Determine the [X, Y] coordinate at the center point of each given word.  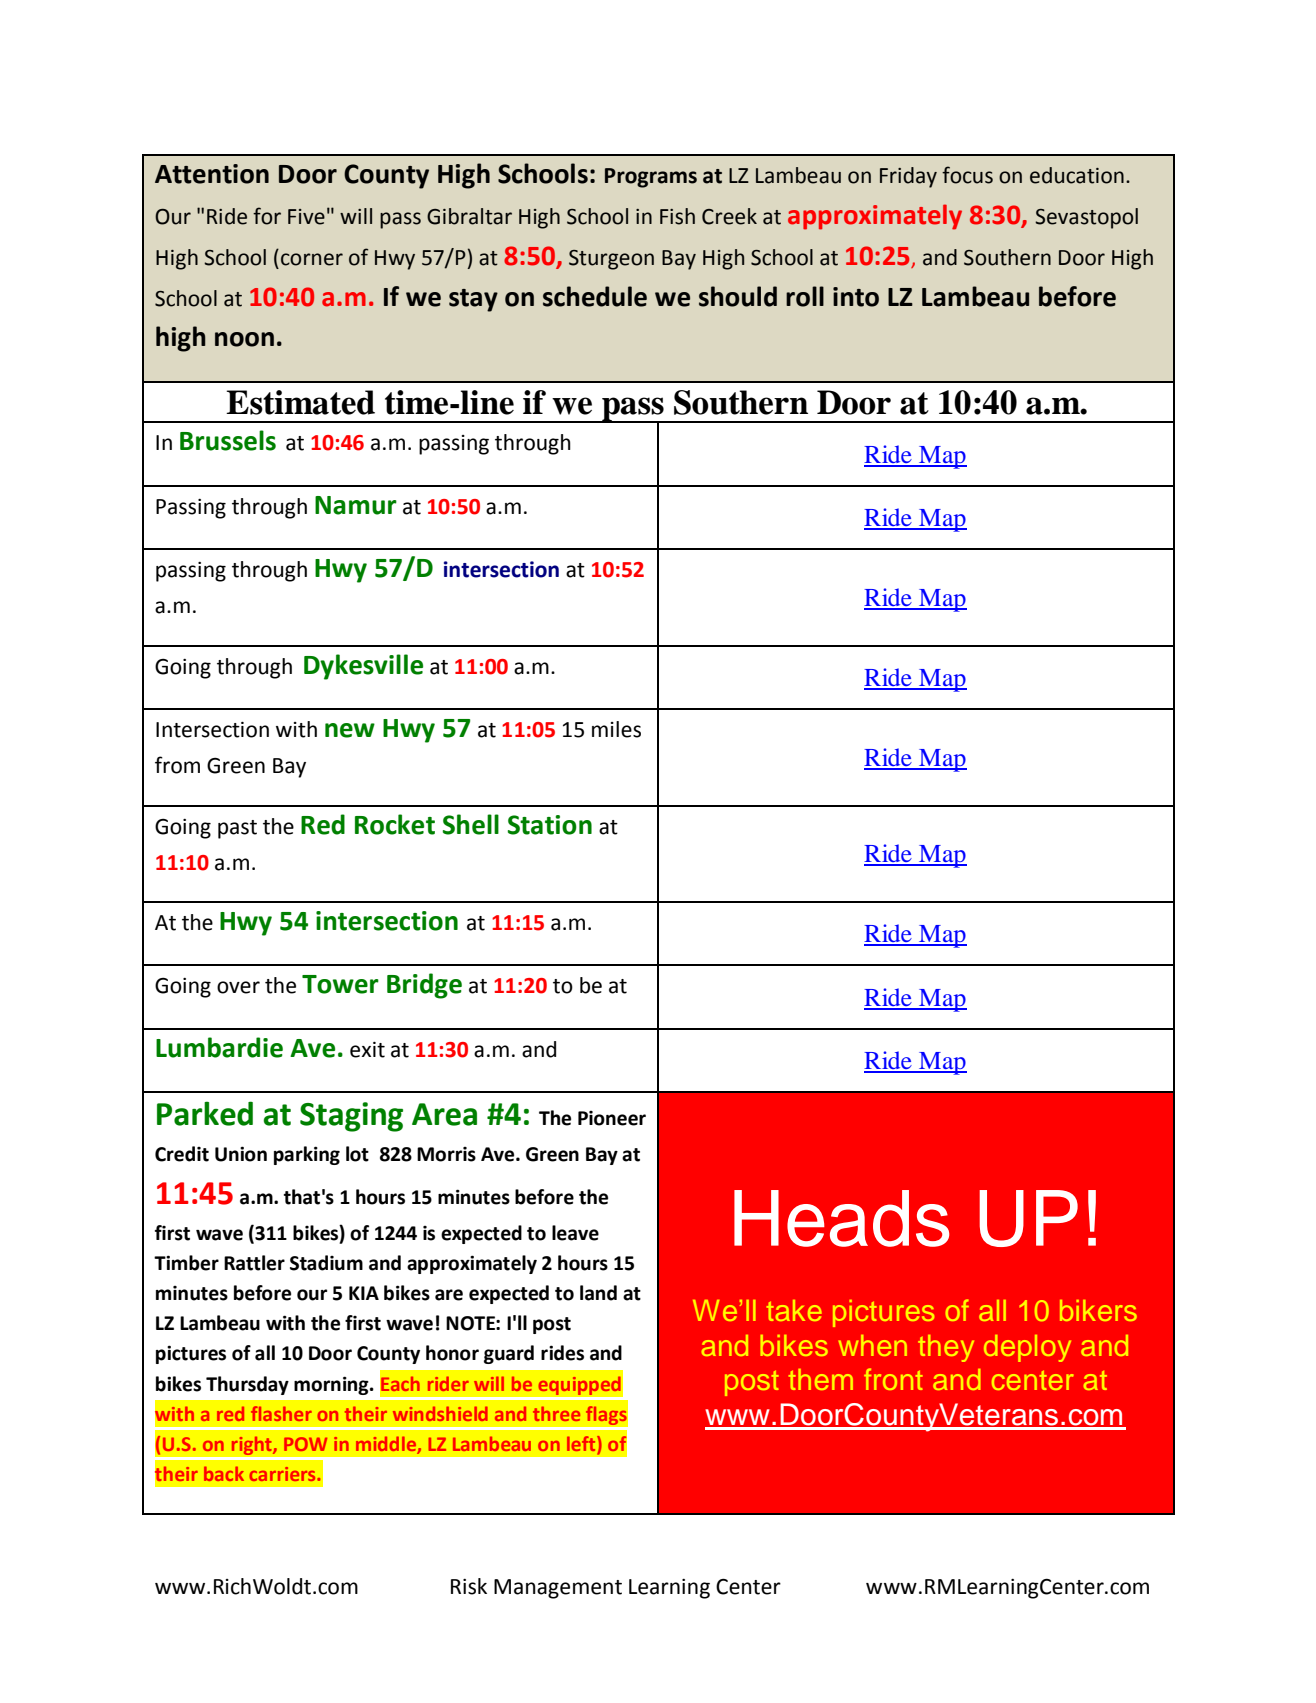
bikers [1098, 1310]
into [856, 297]
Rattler [254, 1263]
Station [550, 825]
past [237, 829]
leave [575, 1233]
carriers [283, 1474]
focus [967, 175]
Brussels [228, 440]
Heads [841, 1218]
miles [616, 729]
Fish [677, 216]
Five [306, 217]
